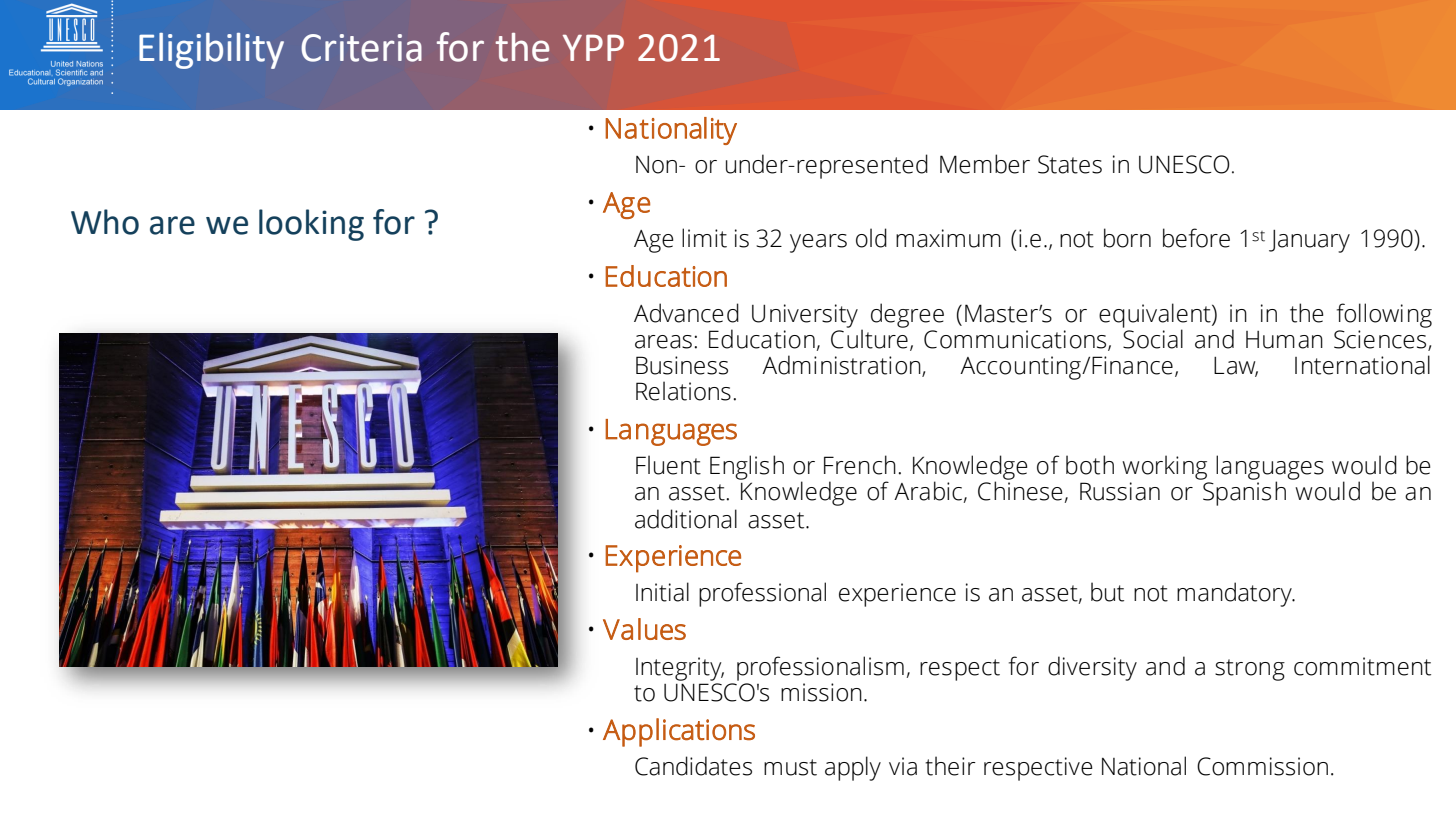 The height and width of the screenshot is (819, 1456). Describe the element at coordinates (1196, 238) in the screenshot. I see `before` at that location.
